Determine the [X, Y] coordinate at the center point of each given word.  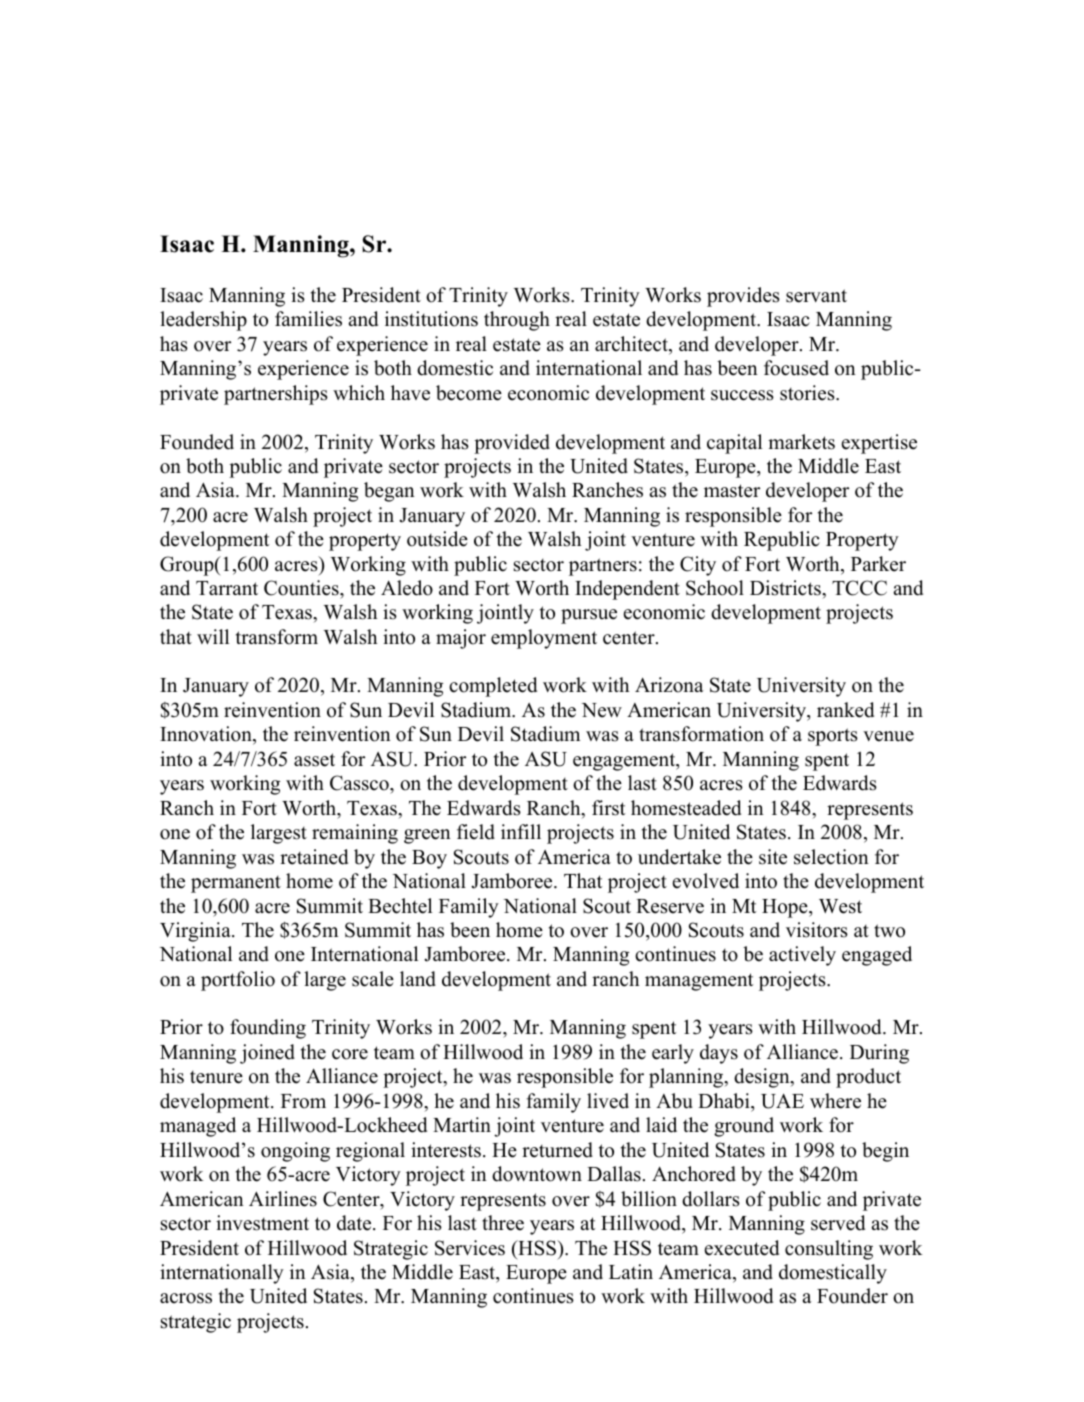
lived [608, 1101]
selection [831, 857]
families [308, 319]
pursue [589, 616]
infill [521, 831]
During [879, 1054]
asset [314, 760]
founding [268, 1029]
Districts [786, 588]
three [503, 1223]
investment [262, 1223]
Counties [302, 588]
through [517, 321]
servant [816, 296]
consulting [829, 1250]
